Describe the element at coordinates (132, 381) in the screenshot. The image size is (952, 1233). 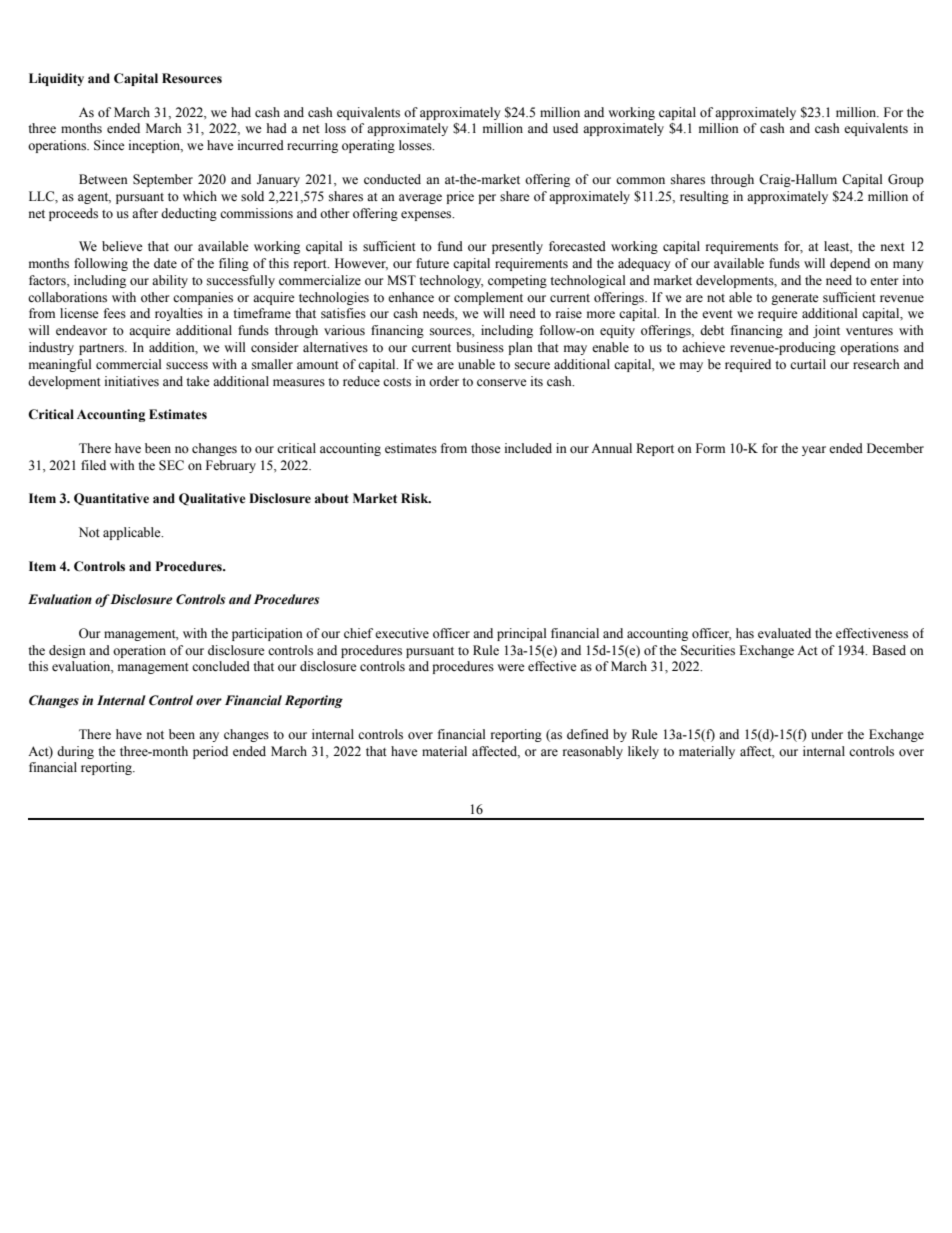
I see `initiatives` at that location.
